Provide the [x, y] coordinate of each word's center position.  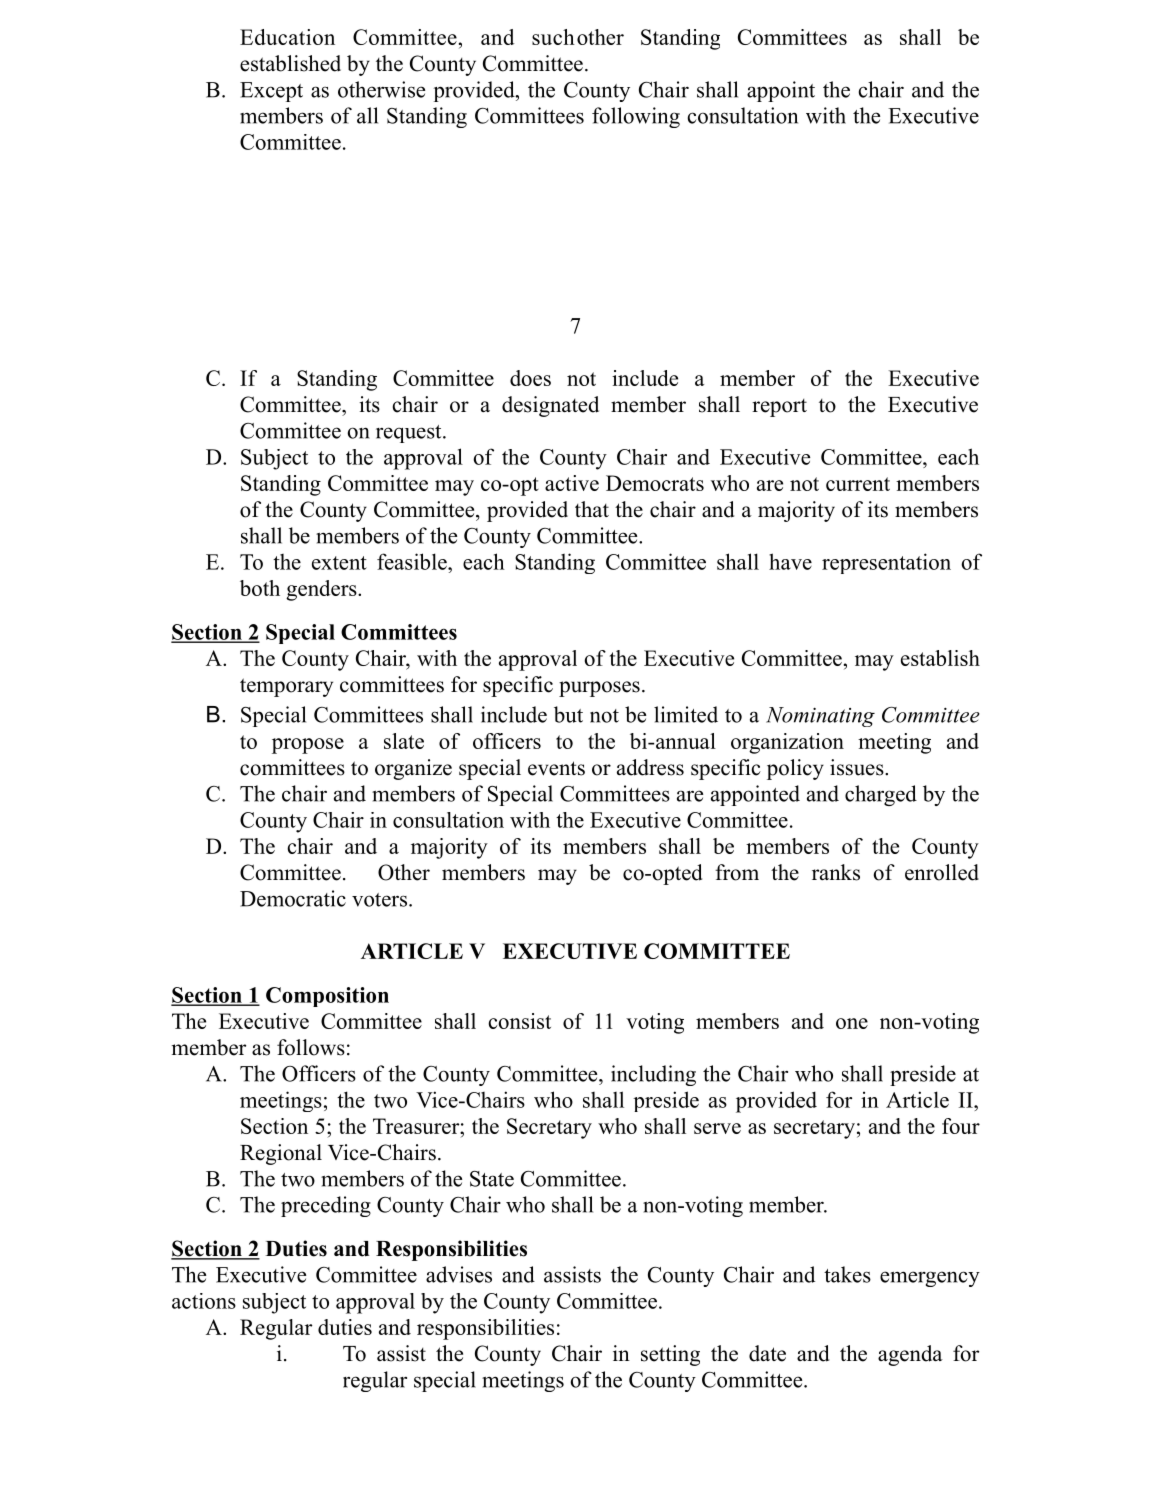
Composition [327, 997]
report [779, 408]
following [636, 117]
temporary [286, 687]
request [410, 434]
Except [271, 92]
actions [204, 1301]
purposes [599, 689]
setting [670, 1355]
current [858, 484]
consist [519, 1021]
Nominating [820, 717]
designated [550, 406]
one [852, 1023]
